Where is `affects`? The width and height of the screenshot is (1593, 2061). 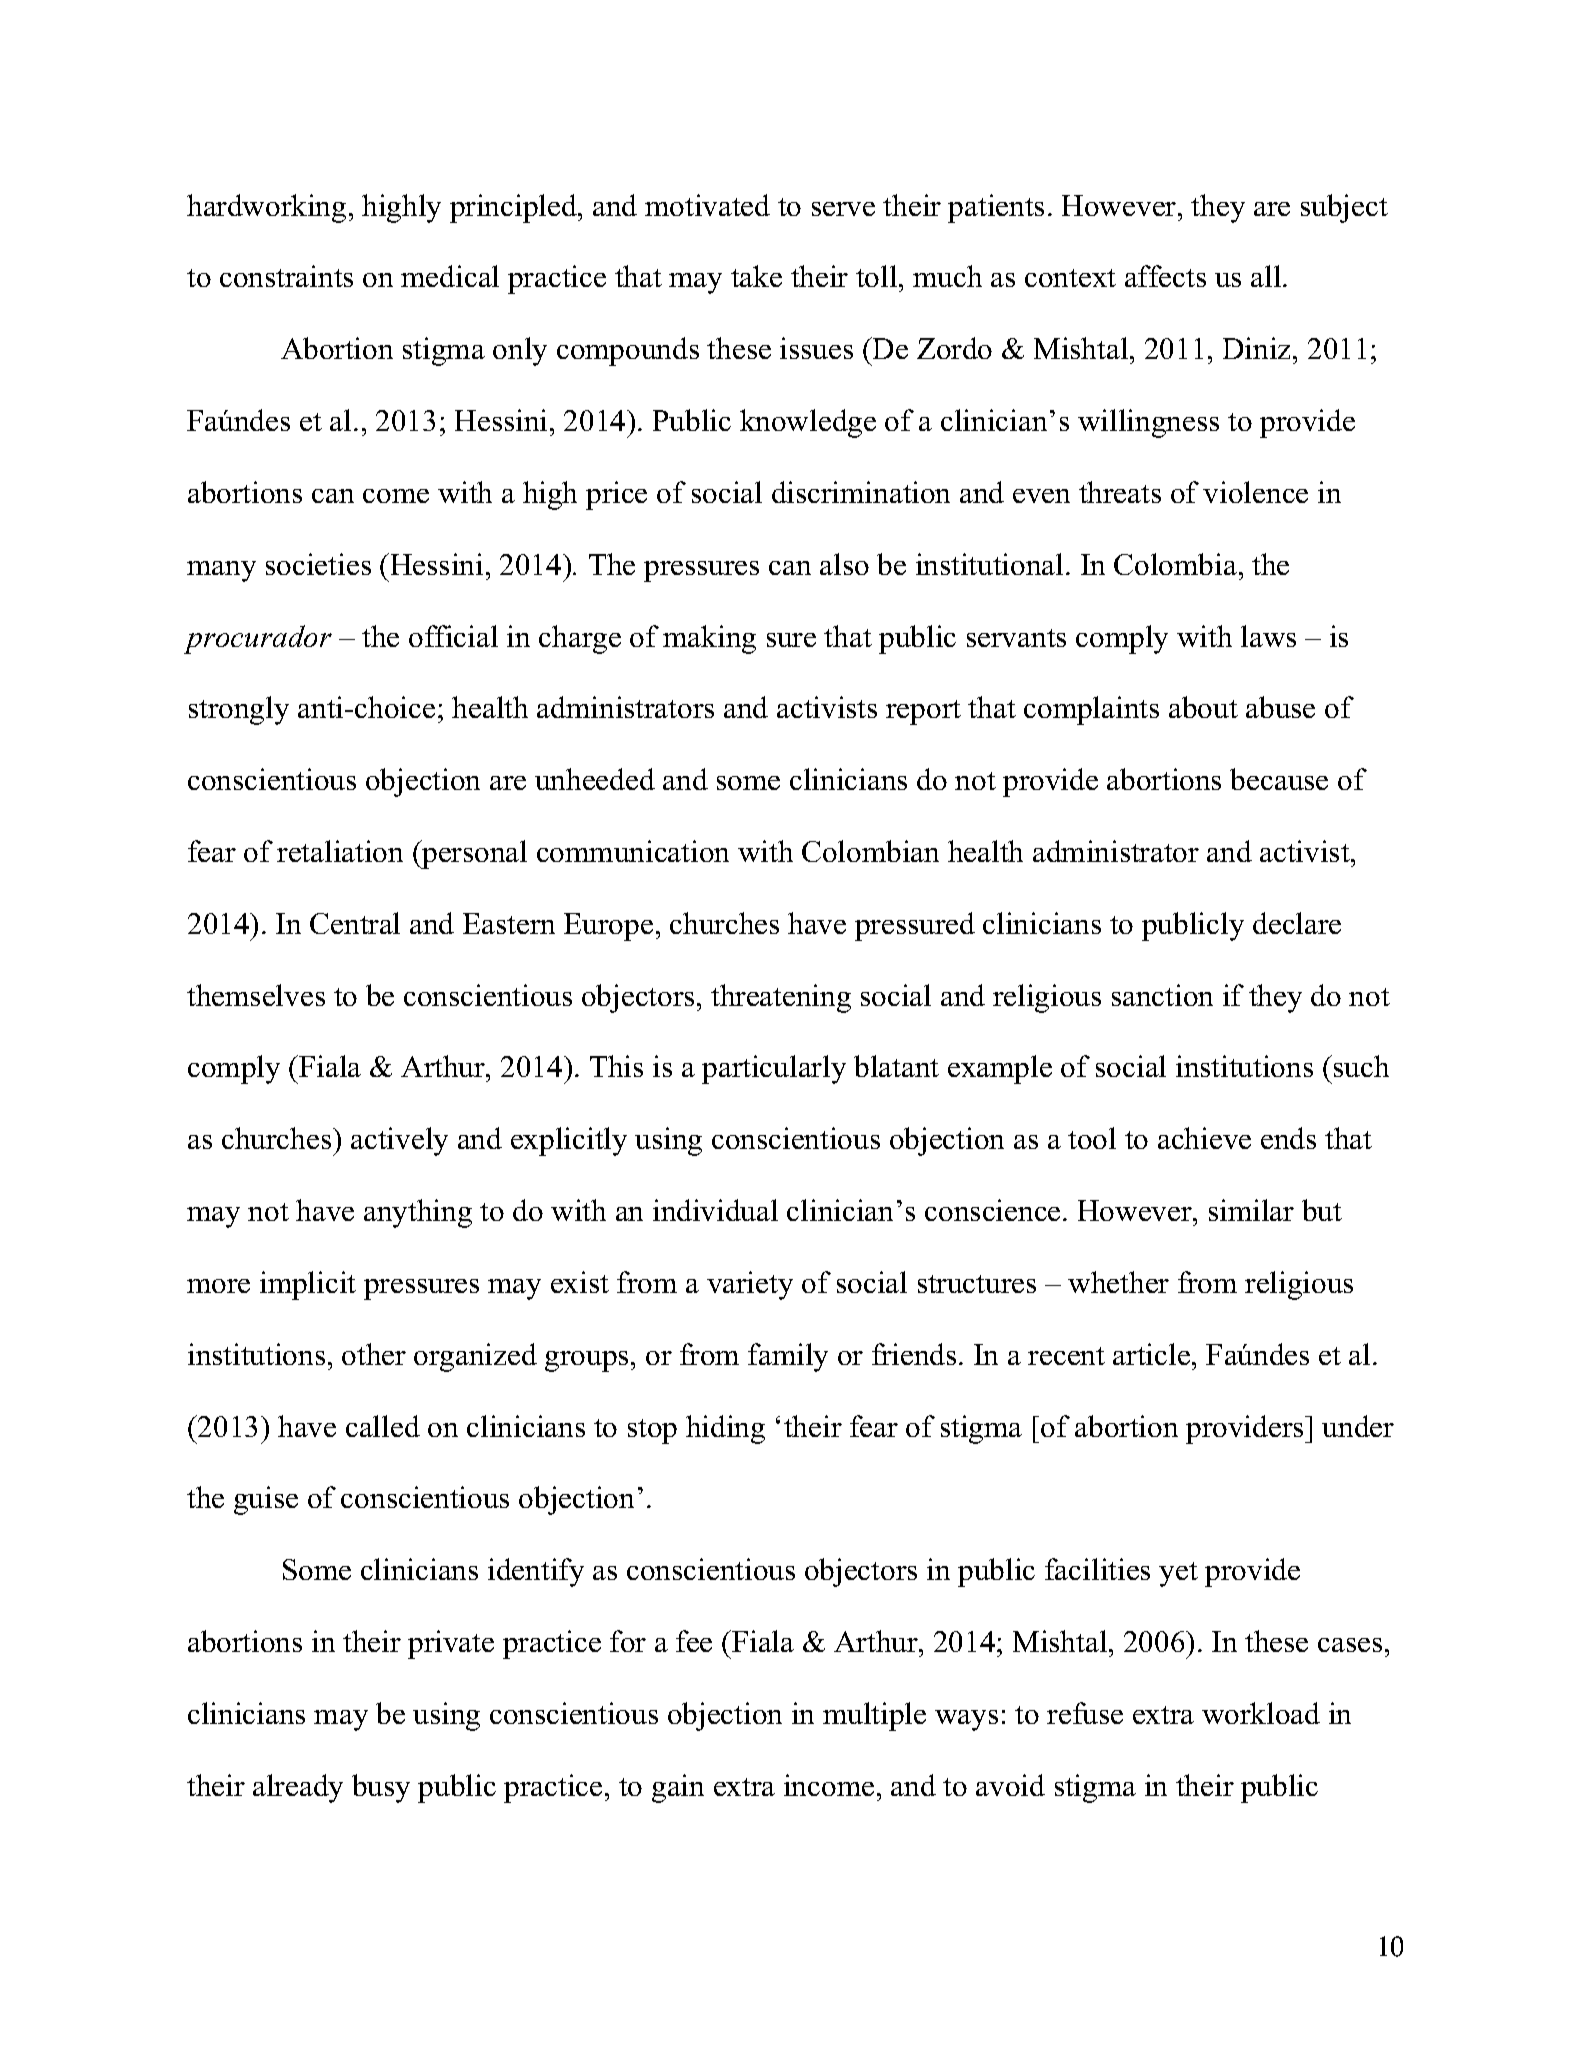
affects is located at coordinates (1165, 276).
